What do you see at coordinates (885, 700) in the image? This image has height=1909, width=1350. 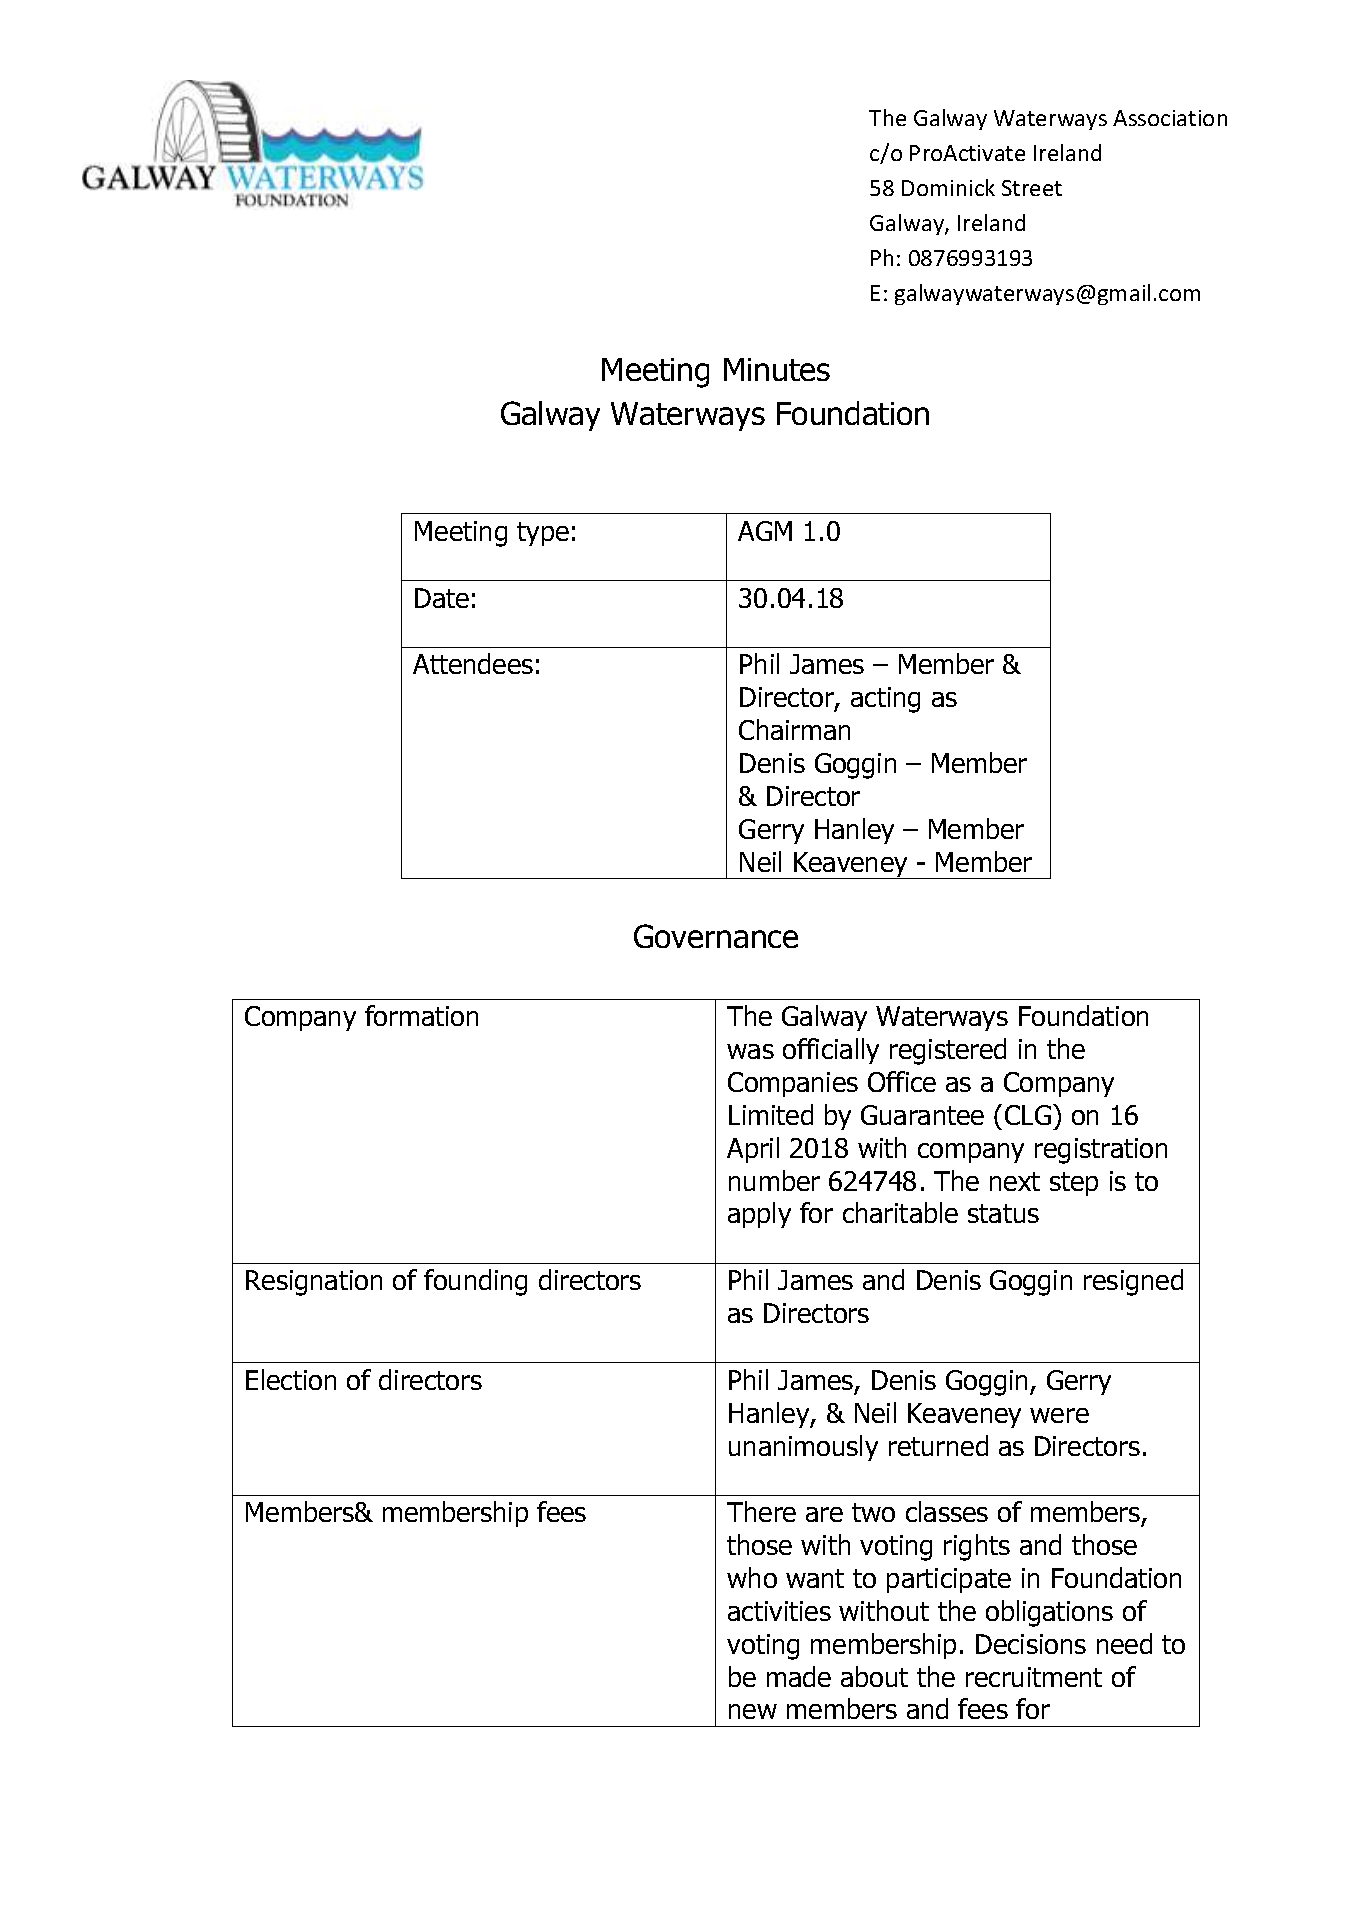 I see `acting` at bounding box center [885, 700].
